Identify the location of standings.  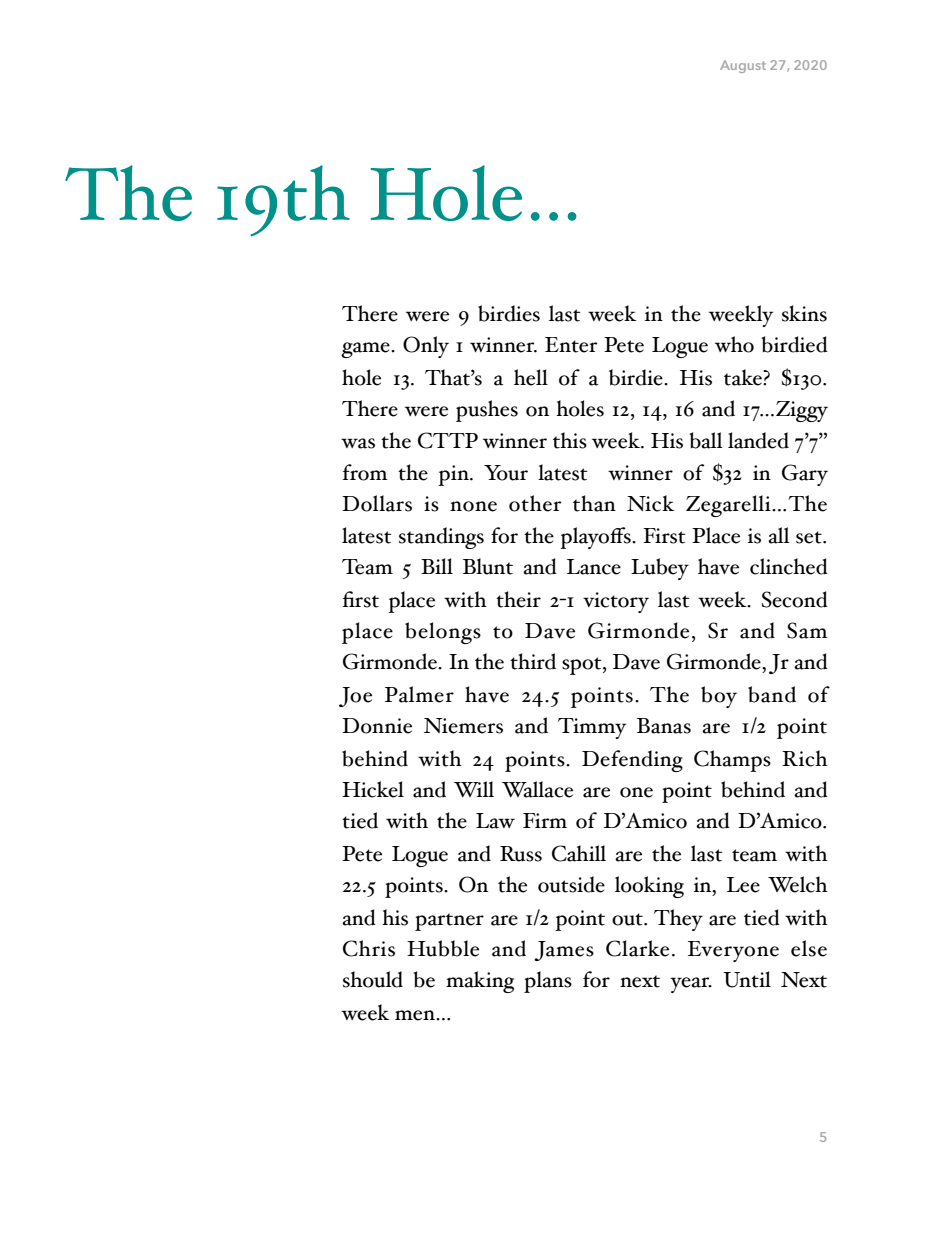
(441, 538).
